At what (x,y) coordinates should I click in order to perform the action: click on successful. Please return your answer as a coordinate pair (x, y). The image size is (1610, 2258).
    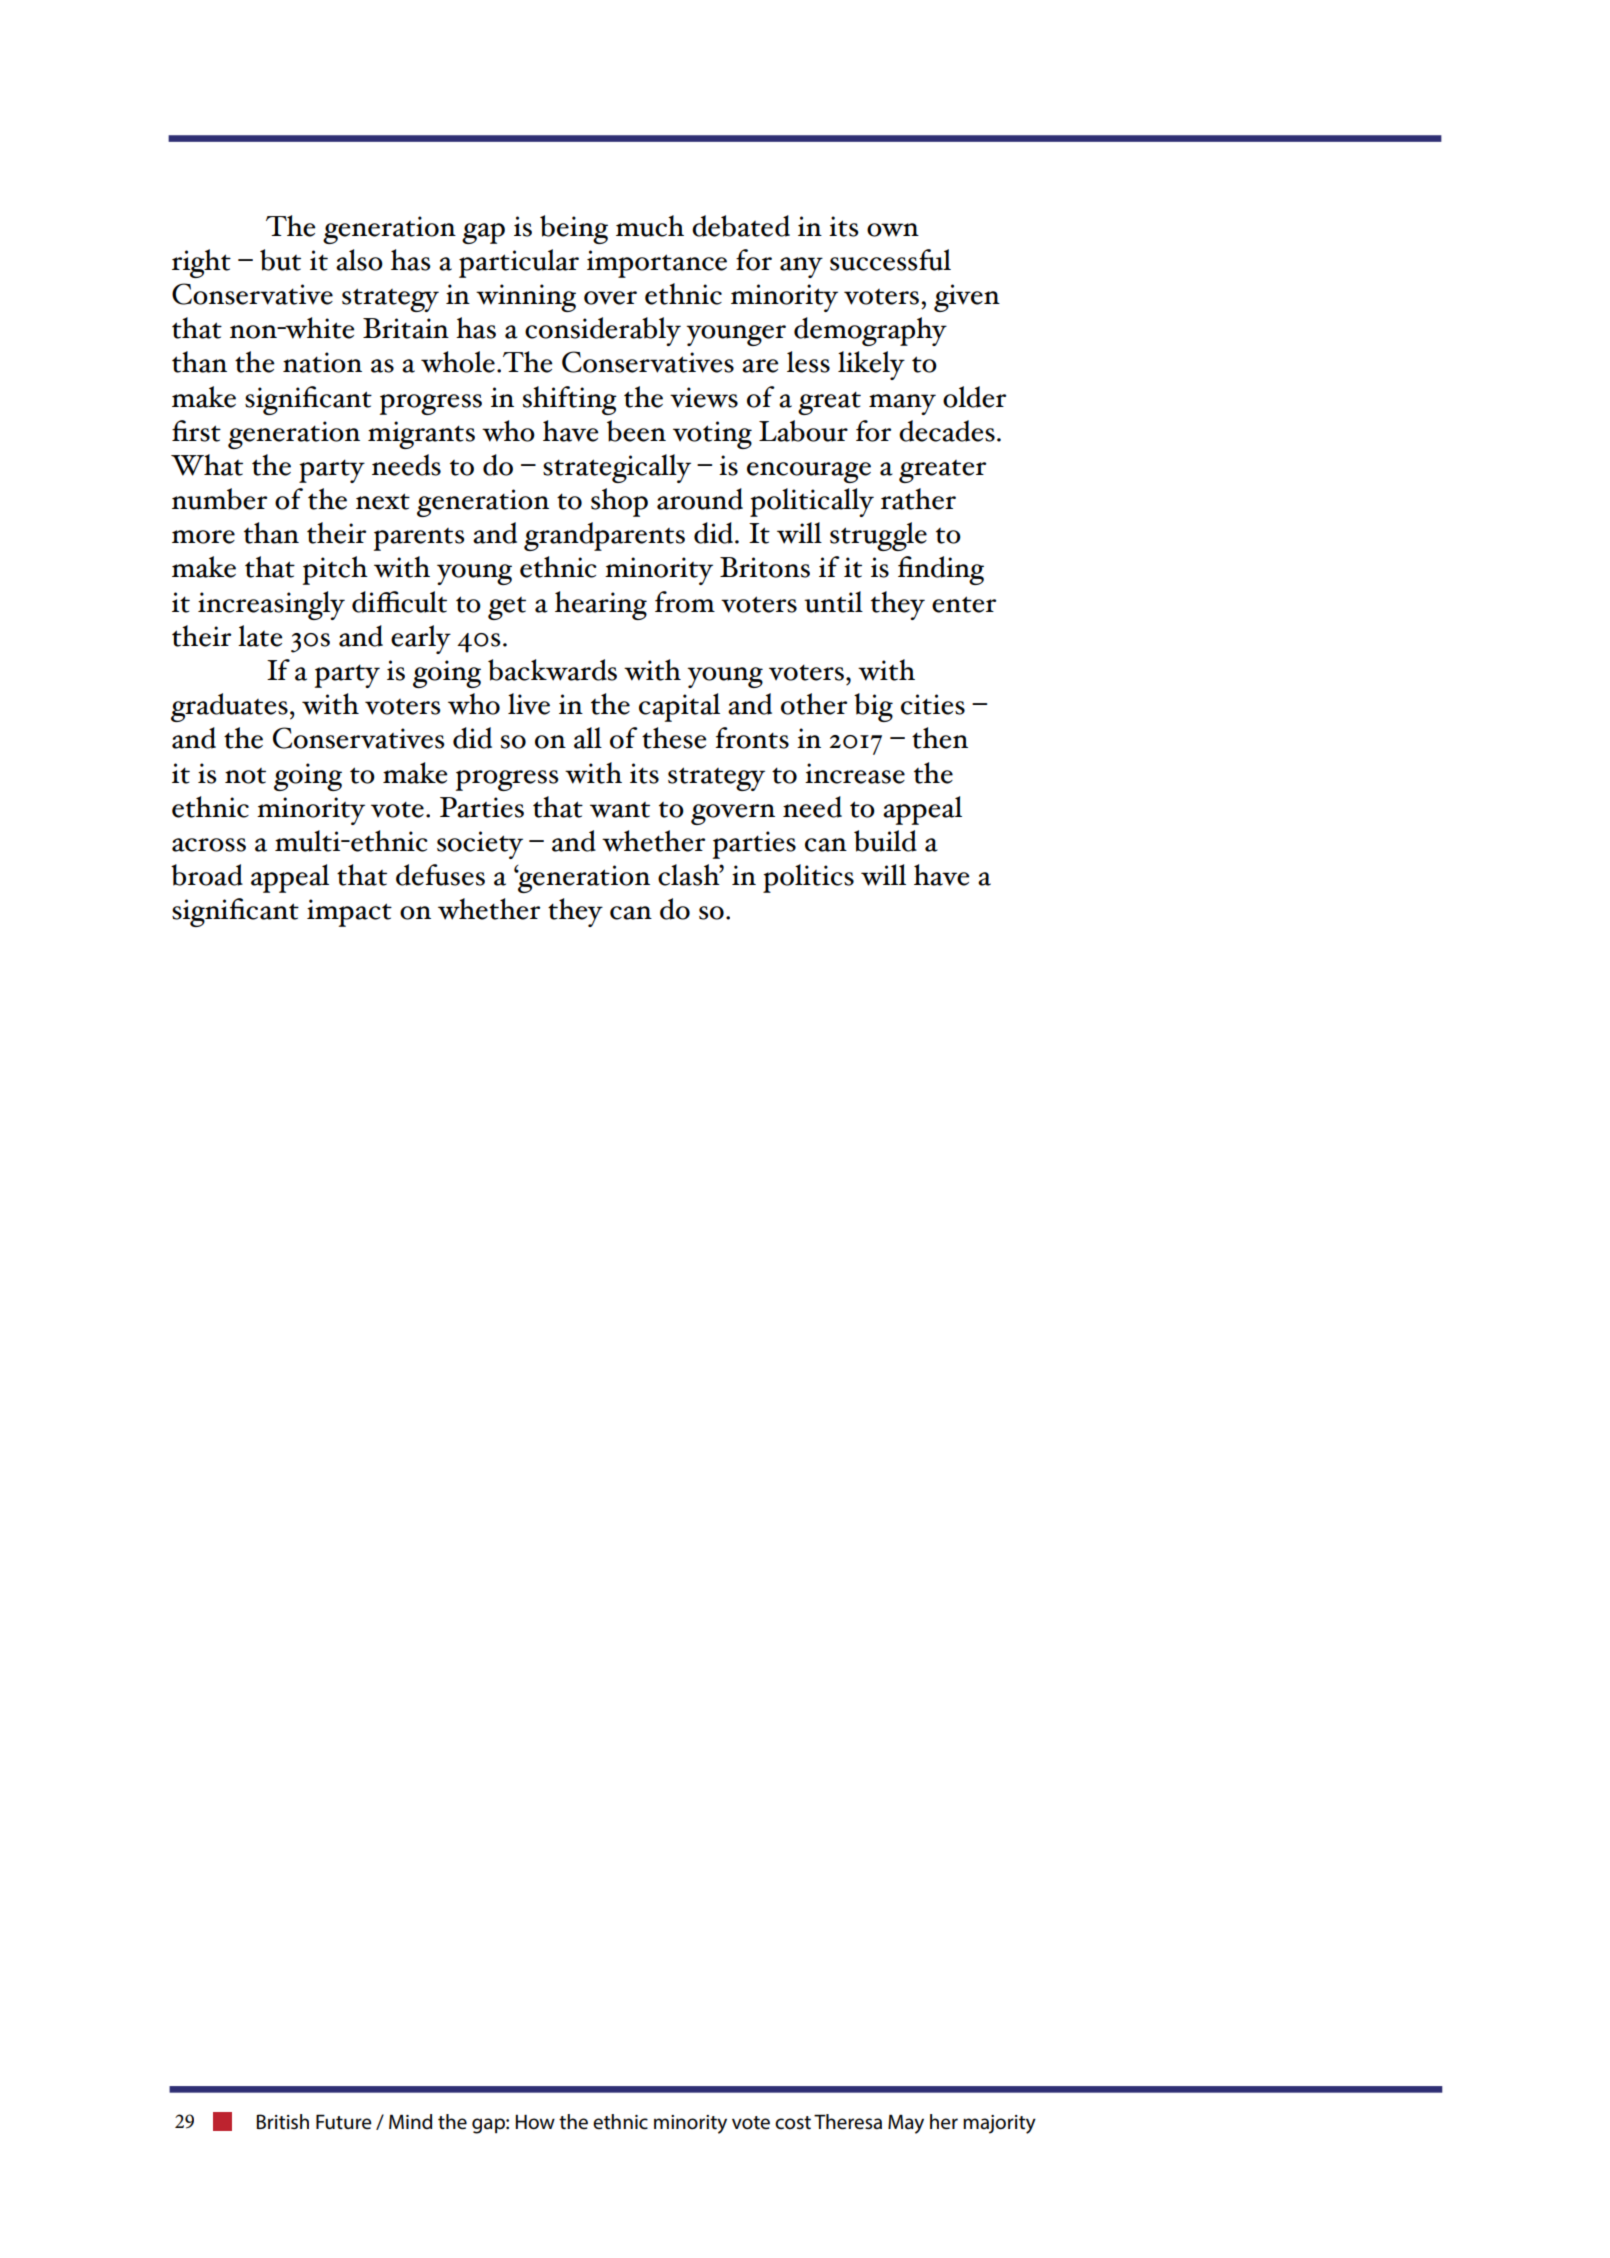
    Looking at the image, I should click on (890, 260).
